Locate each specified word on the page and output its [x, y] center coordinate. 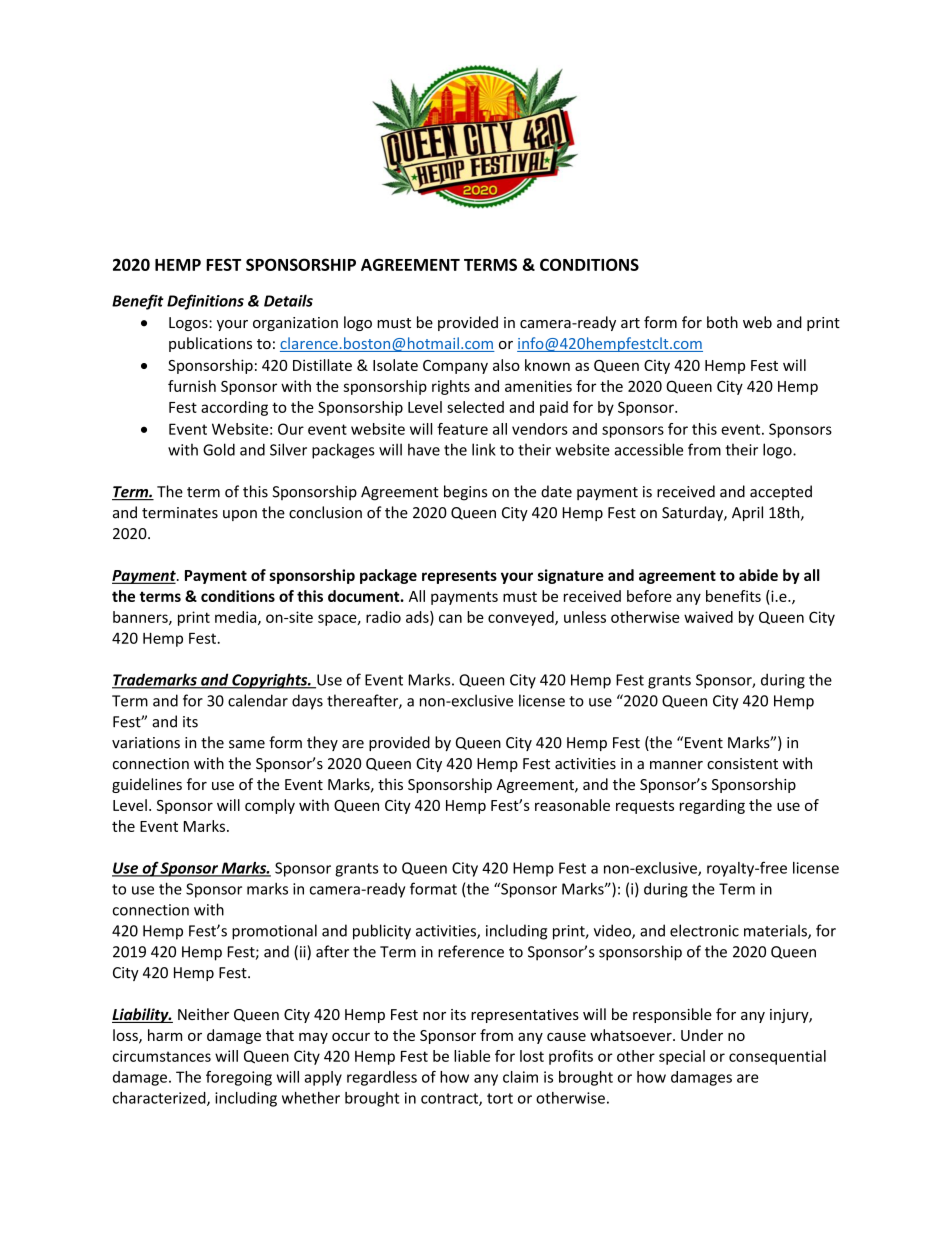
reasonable [572, 805]
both [722, 322]
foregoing [239, 1078]
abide [758, 575]
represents [459, 577]
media [237, 618]
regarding [712, 806]
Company [455, 367]
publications [210, 344]
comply [270, 806]
